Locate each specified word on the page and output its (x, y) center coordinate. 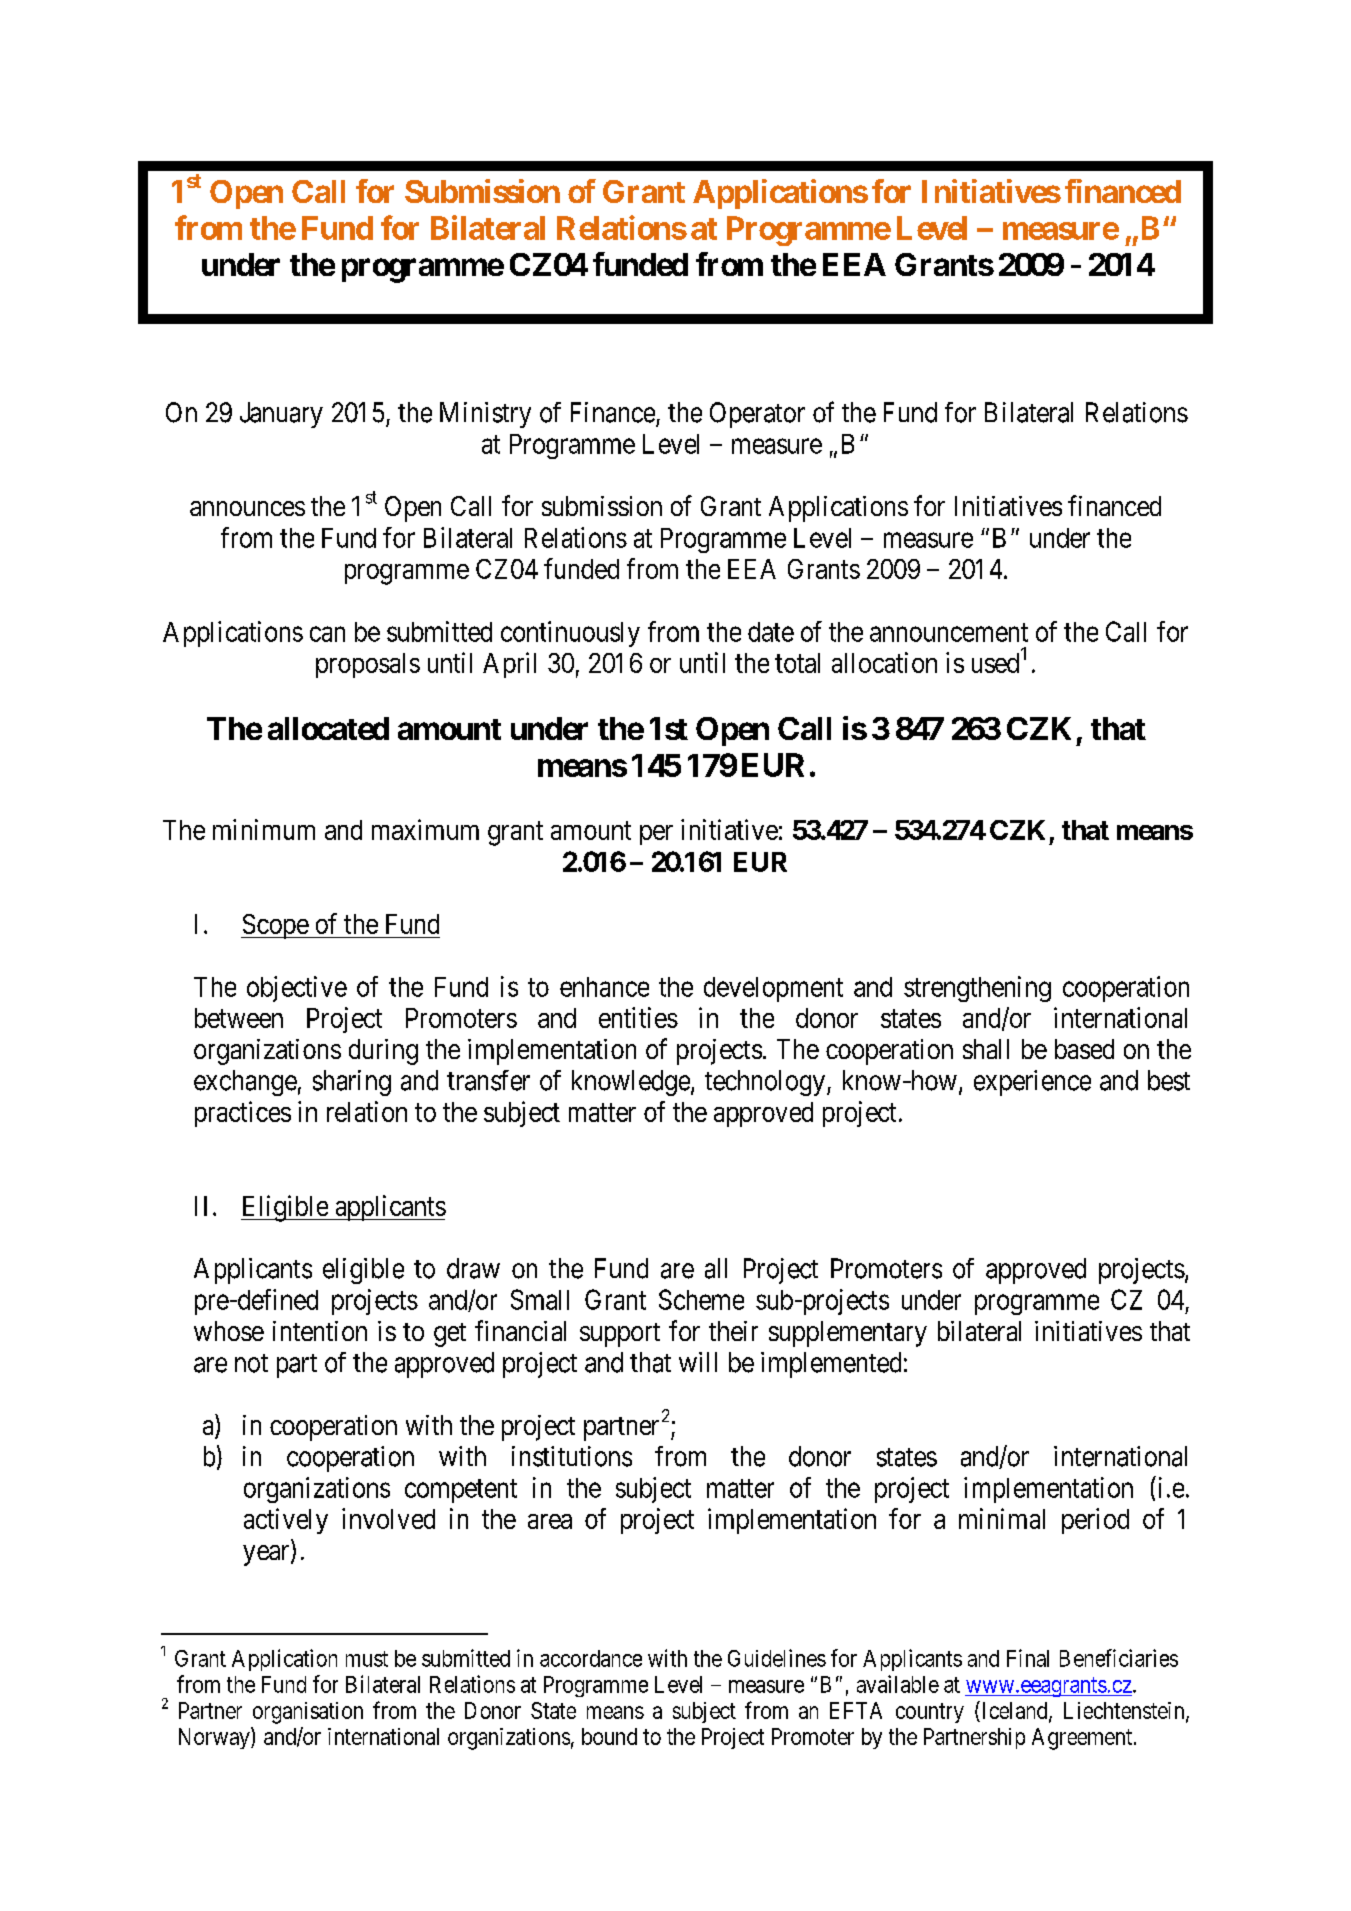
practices (243, 1114)
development (773, 989)
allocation (884, 662)
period (1095, 1521)
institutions (572, 1456)
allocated (328, 728)
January (281, 415)
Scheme (701, 1299)
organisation (308, 1713)
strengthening (977, 989)
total (797, 663)
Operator (757, 415)
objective (297, 989)
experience (1032, 1083)
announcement (949, 632)
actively (286, 1521)
